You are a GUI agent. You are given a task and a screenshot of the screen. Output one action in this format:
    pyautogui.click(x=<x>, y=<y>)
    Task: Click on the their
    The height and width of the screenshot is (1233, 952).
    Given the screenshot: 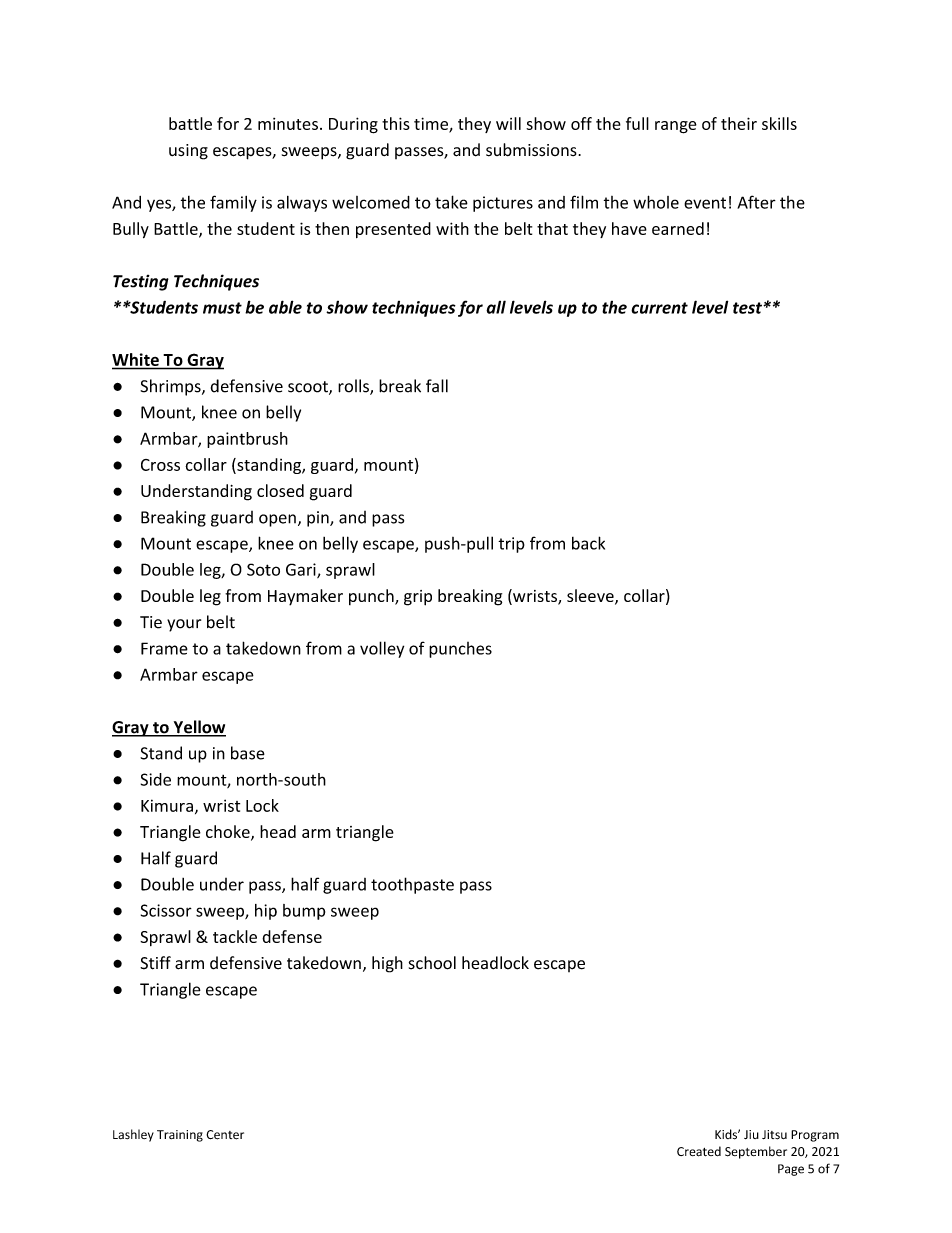 What is the action you would take?
    pyautogui.click(x=739, y=123)
